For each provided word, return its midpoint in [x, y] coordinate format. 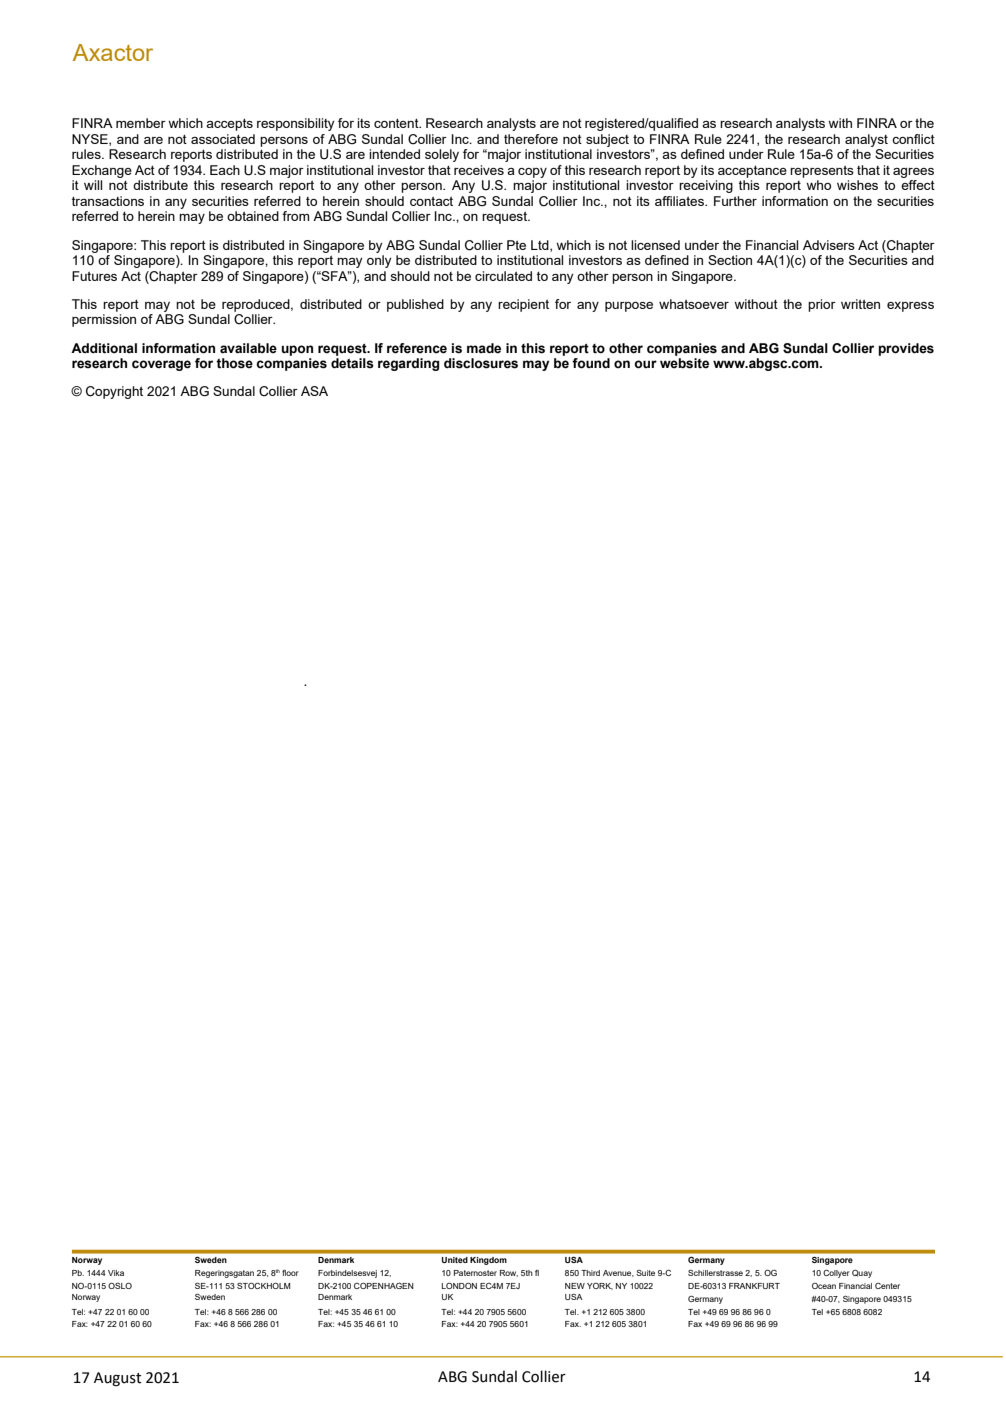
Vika [116, 1273]
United [455, 1260]
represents [822, 171]
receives [479, 170]
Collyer [836, 1274]
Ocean [824, 1286]
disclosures [481, 363]
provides [906, 349]
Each [225, 170]
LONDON [459, 1286]
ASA [314, 391]
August [118, 1379]
